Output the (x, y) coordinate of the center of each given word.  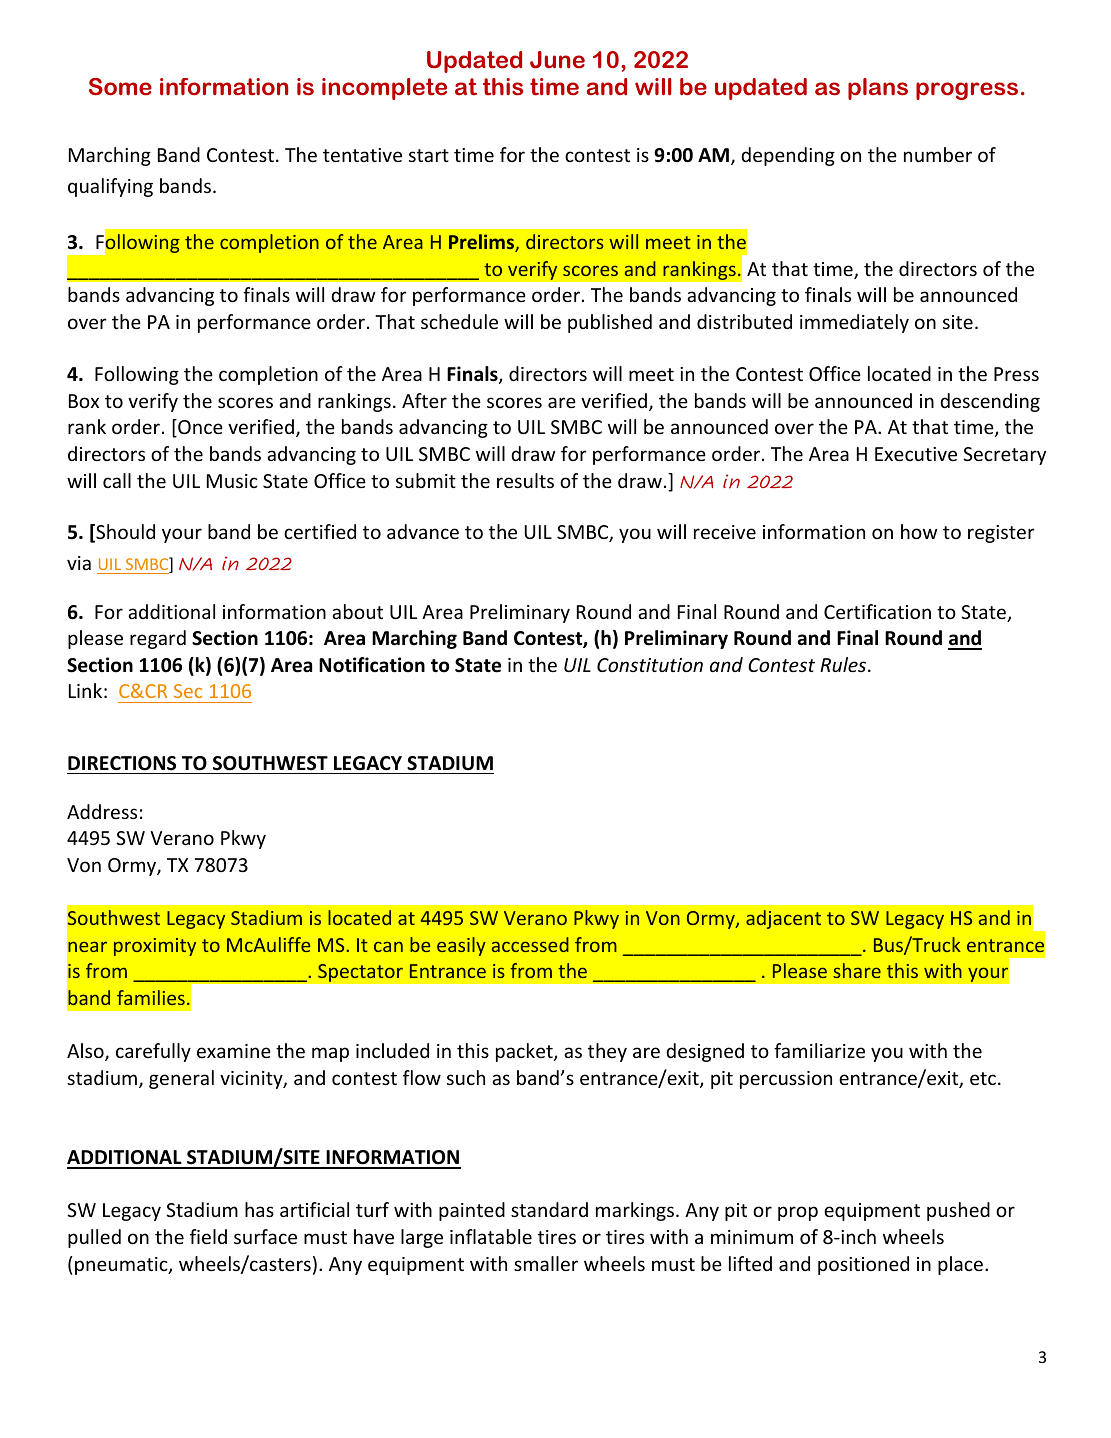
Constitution (650, 665)
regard (158, 639)
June (557, 60)
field (208, 1236)
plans (878, 89)
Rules (844, 664)
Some (120, 87)
